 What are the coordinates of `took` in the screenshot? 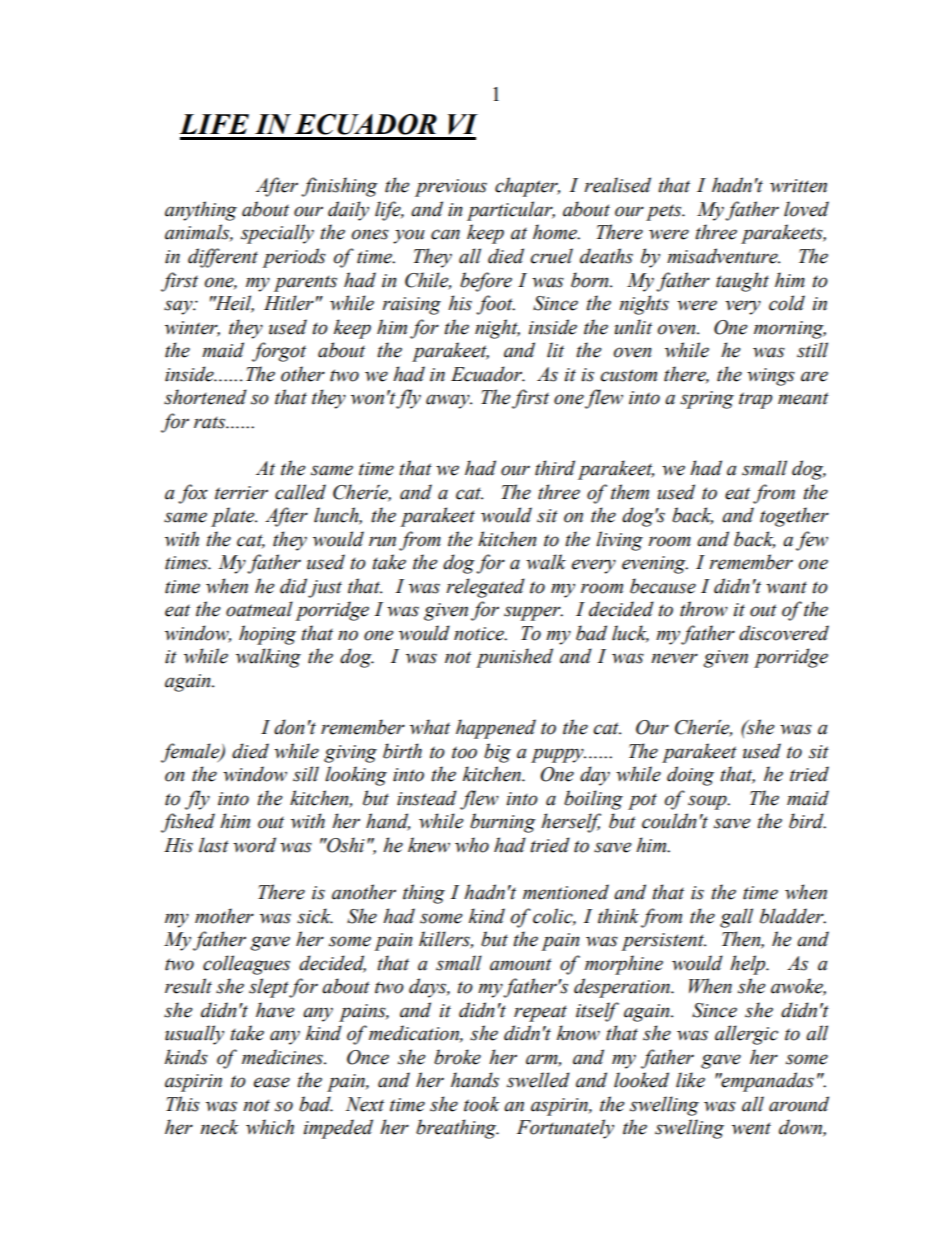 It's located at (482, 1104).
